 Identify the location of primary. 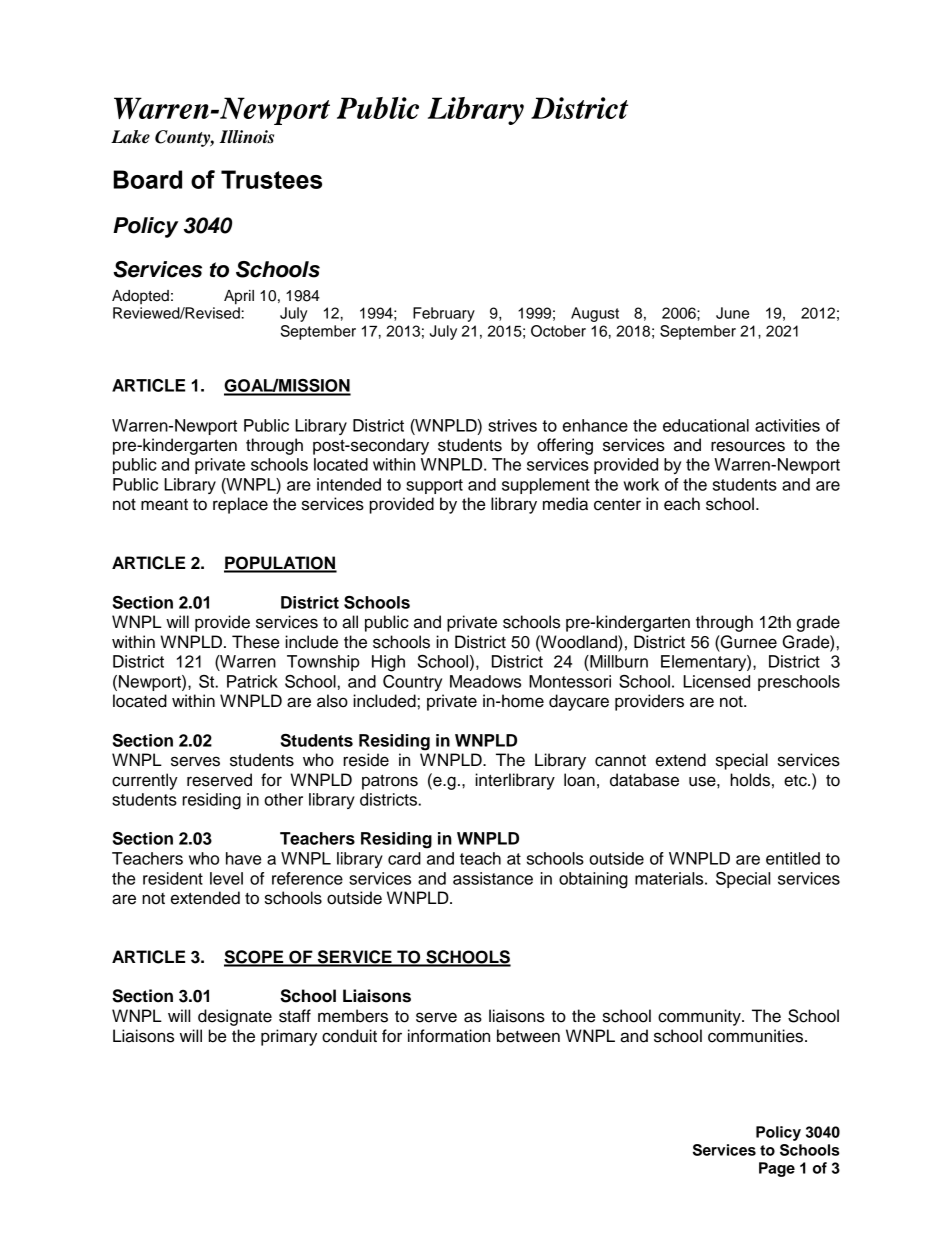
(289, 1037).
